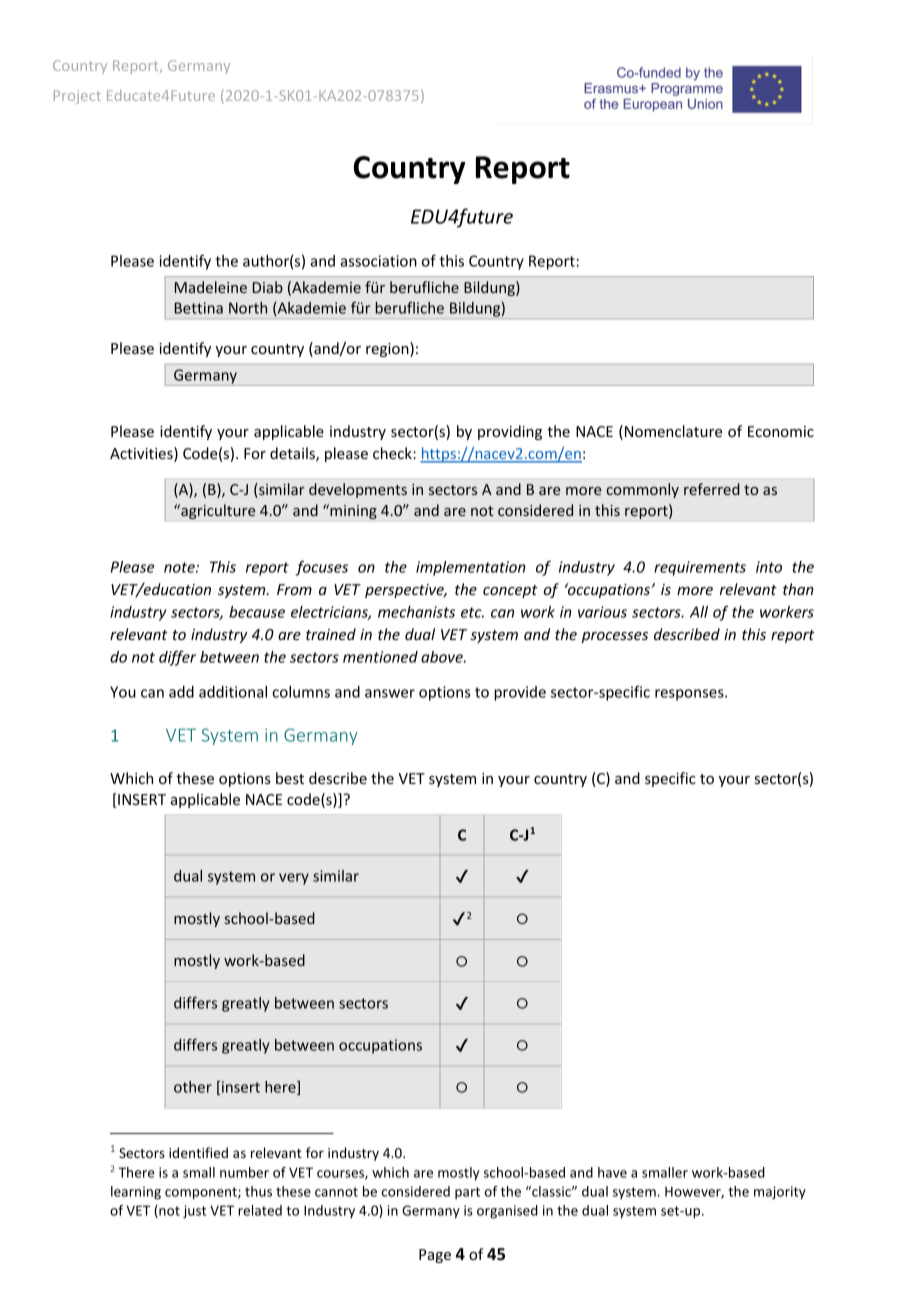  I want to click on check, so click(393, 453).
